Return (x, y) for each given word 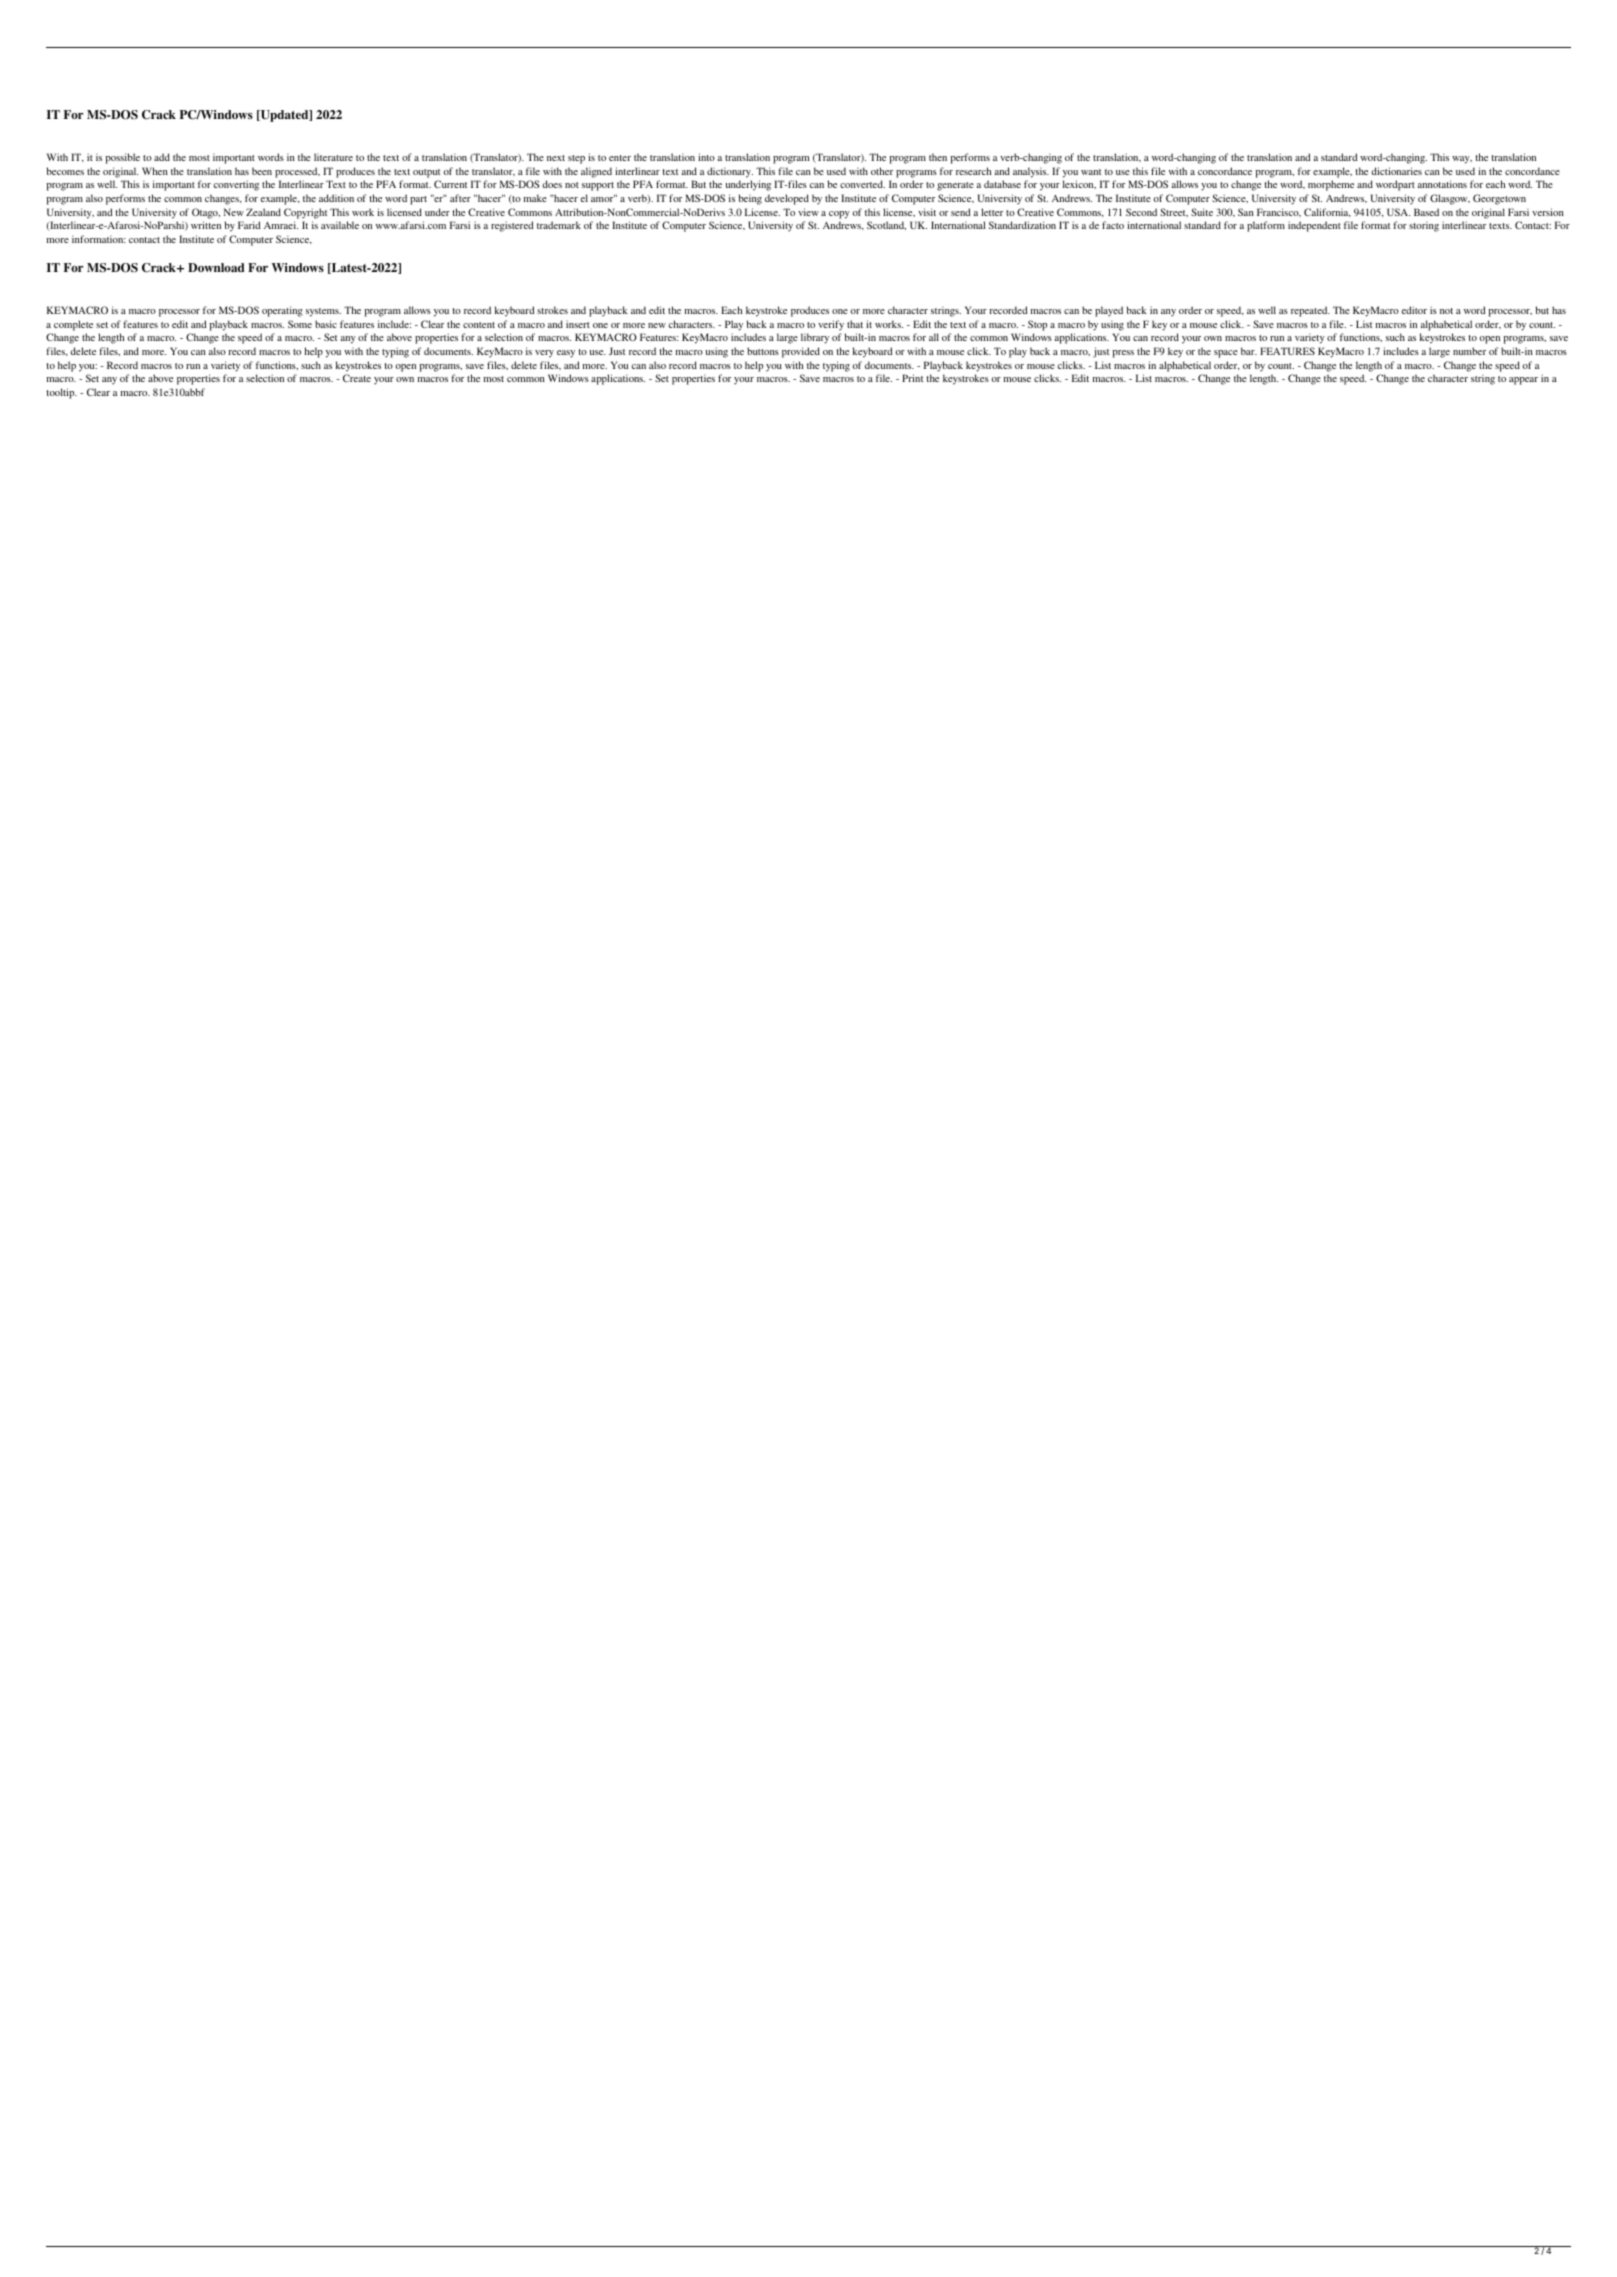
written (206, 225)
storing (1424, 226)
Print (912, 378)
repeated (1310, 311)
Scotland (886, 225)
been (262, 171)
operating (282, 311)
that (855, 324)
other (882, 171)
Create (357, 378)
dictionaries (1397, 171)
